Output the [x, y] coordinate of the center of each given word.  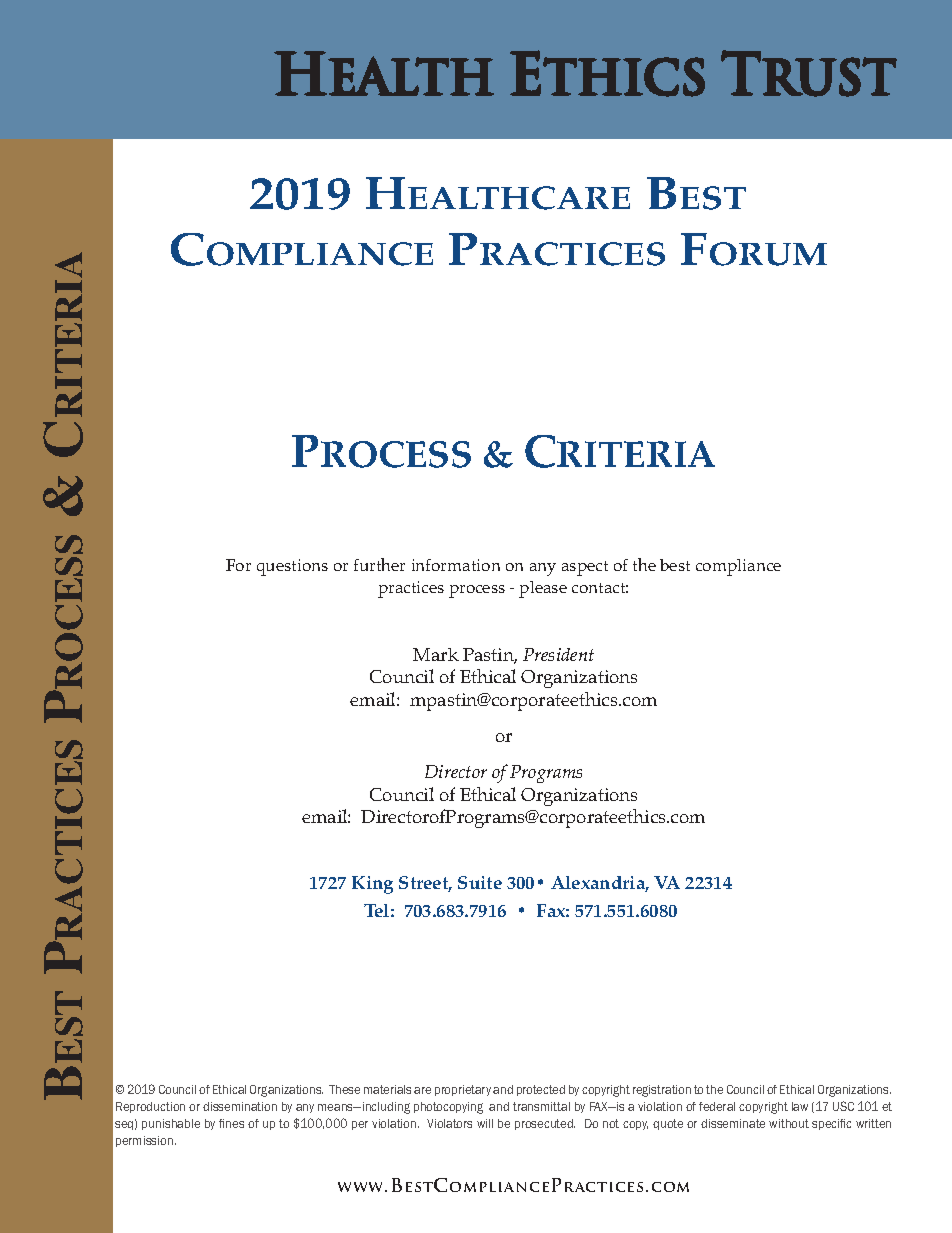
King [372, 885]
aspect [585, 568]
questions [292, 567]
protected [541, 1090]
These [344, 1089]
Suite [480, 882]
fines [231, 1123]
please [543, 589]
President [558, 654]
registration [662, 1091]
